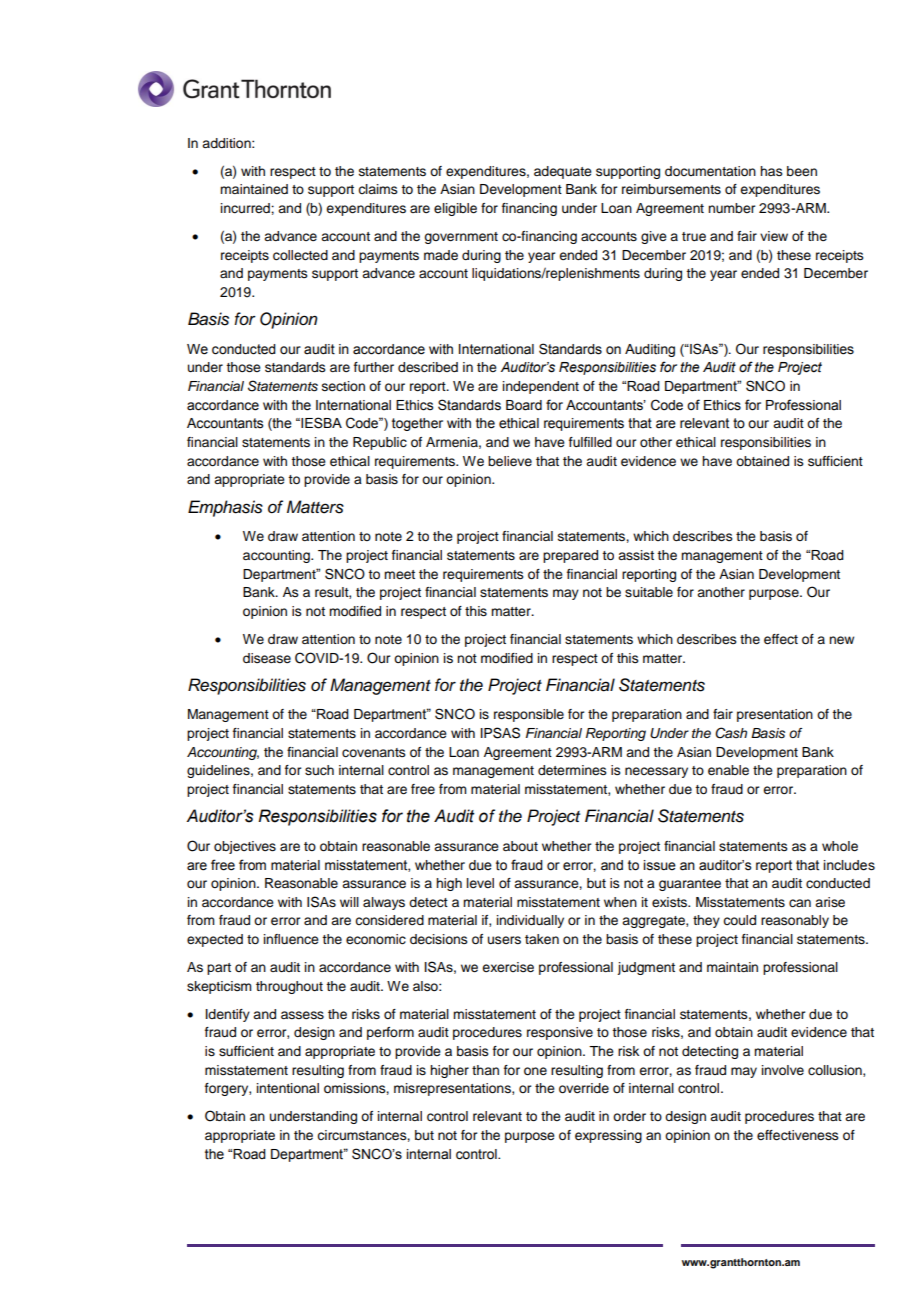  What do you see at coordinates (288, 1088) in the document?
I see `intentional` at bounding box center [288, 1088].
